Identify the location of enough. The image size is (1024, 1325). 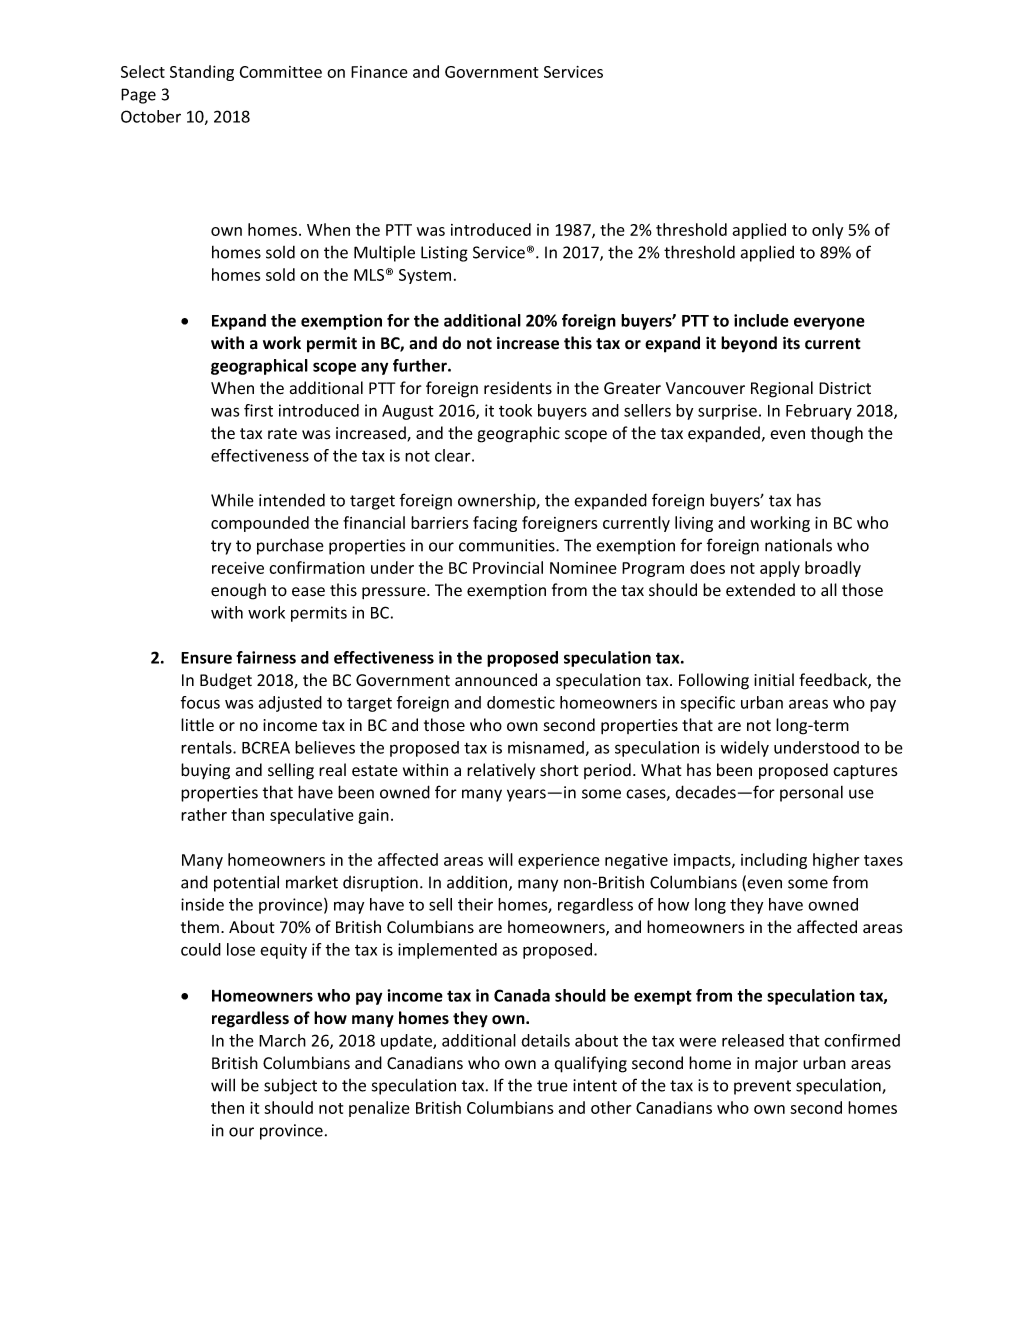
(238, 591).
